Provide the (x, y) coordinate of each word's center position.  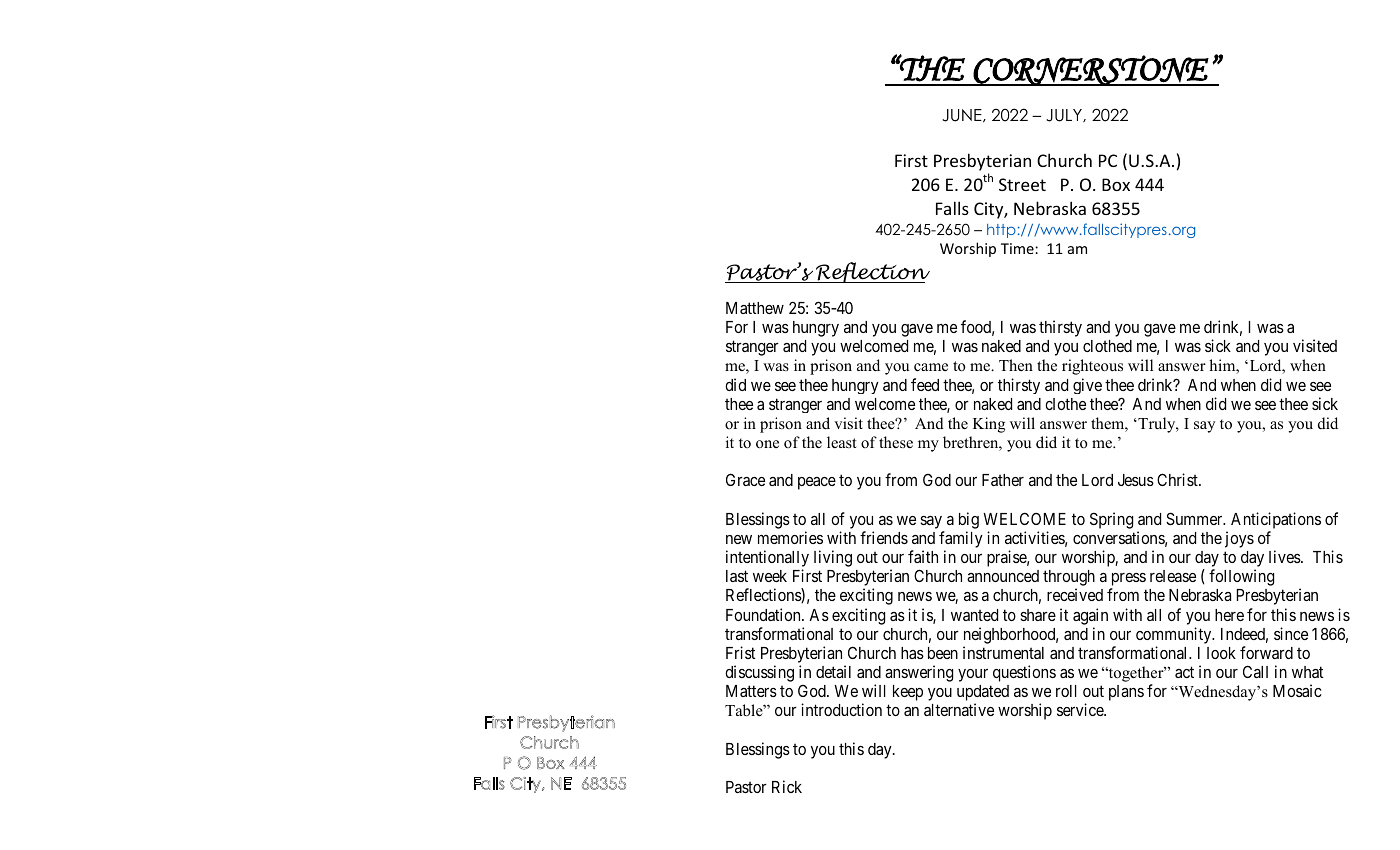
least (841, 442)
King (989, 425)
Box (1116, 184)
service (1081, 709)
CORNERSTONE (1091, 70)
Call (1255, 671)
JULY (1065, 115)
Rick (787, 786)
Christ (1178, 479)
